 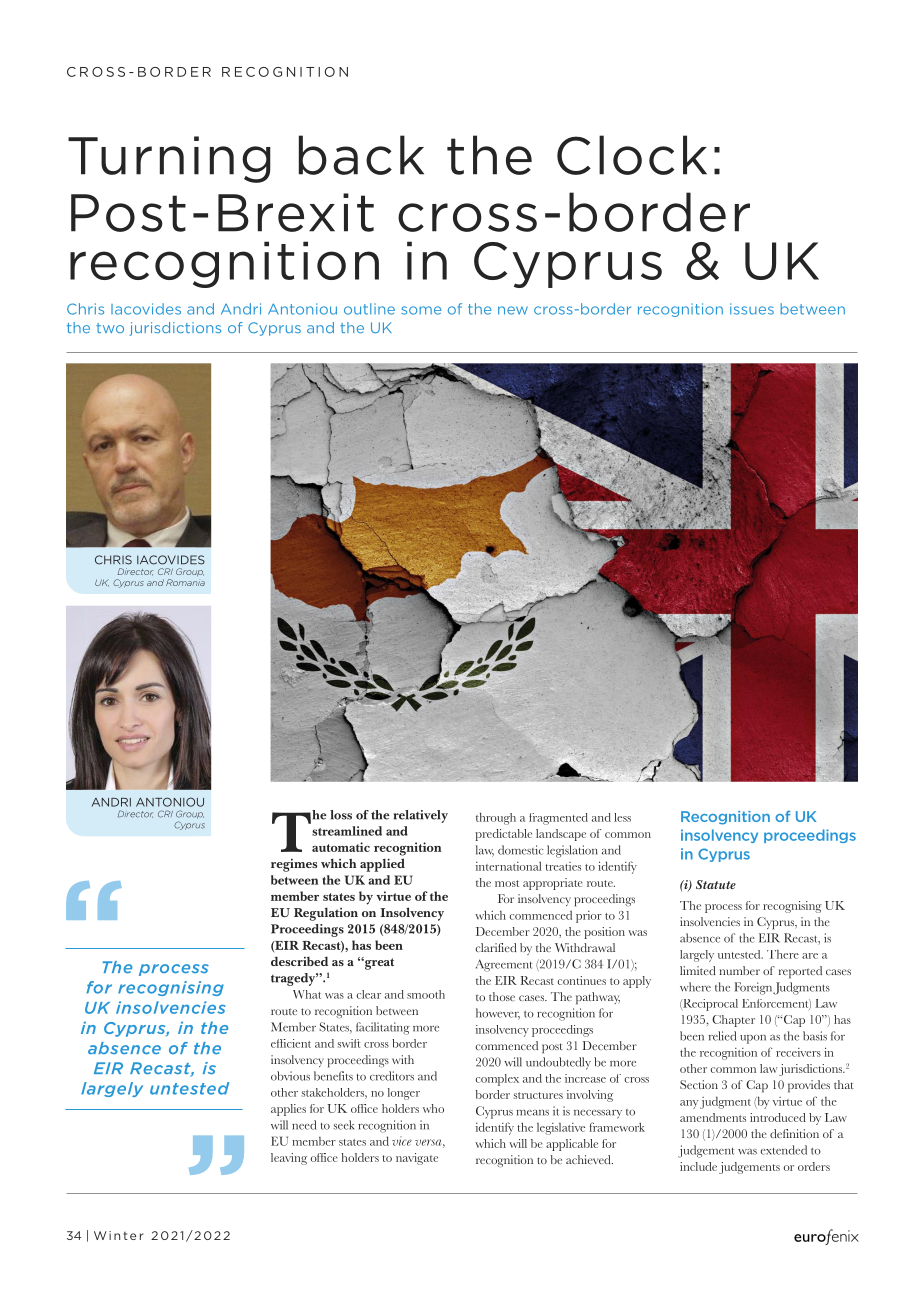 What do you see at coordinates (496, 818) in the document?
I see `through` at bounding box center [496, 818].
